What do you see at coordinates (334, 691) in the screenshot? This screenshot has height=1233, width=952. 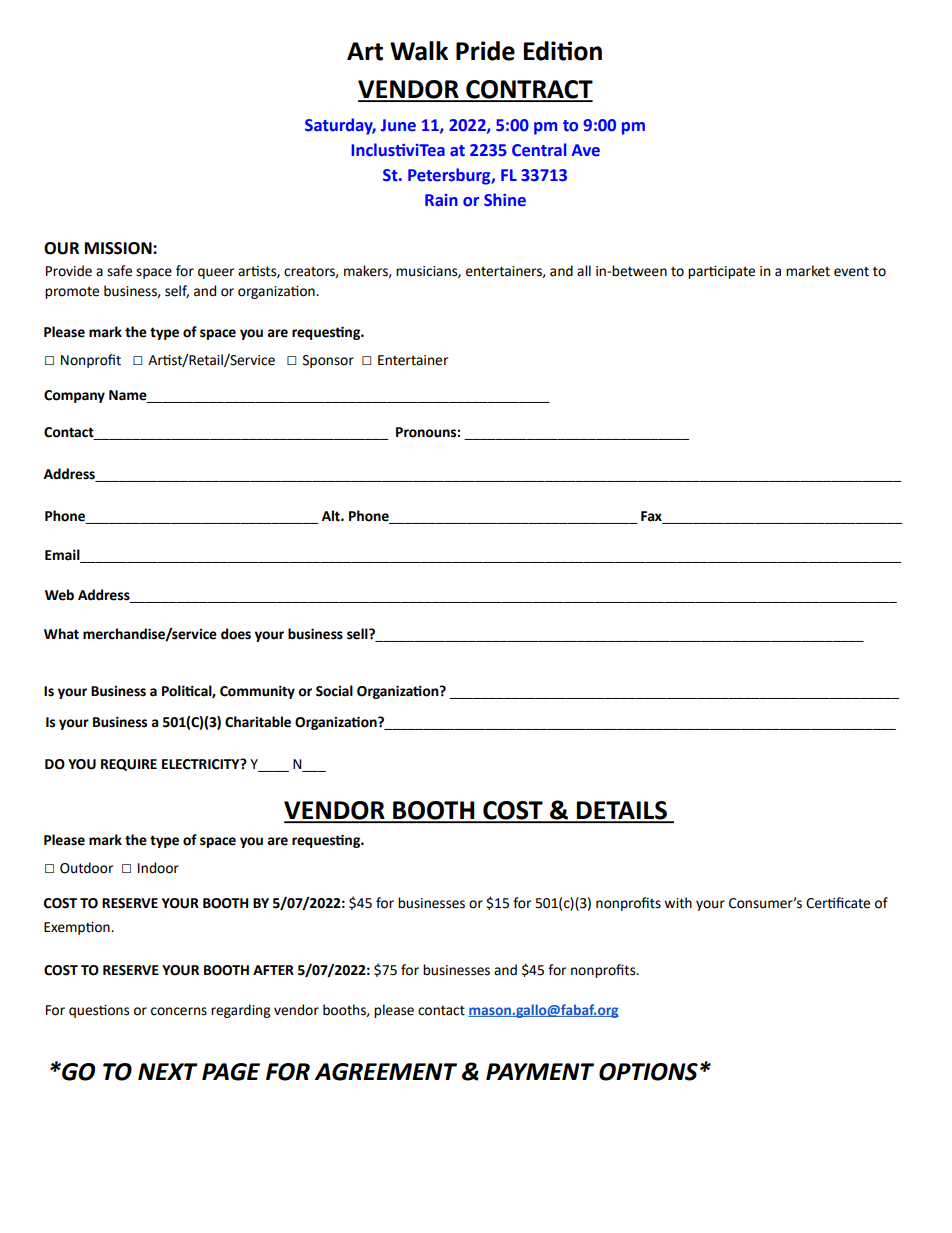 I see `Social` at bounding box center [334, 691].
